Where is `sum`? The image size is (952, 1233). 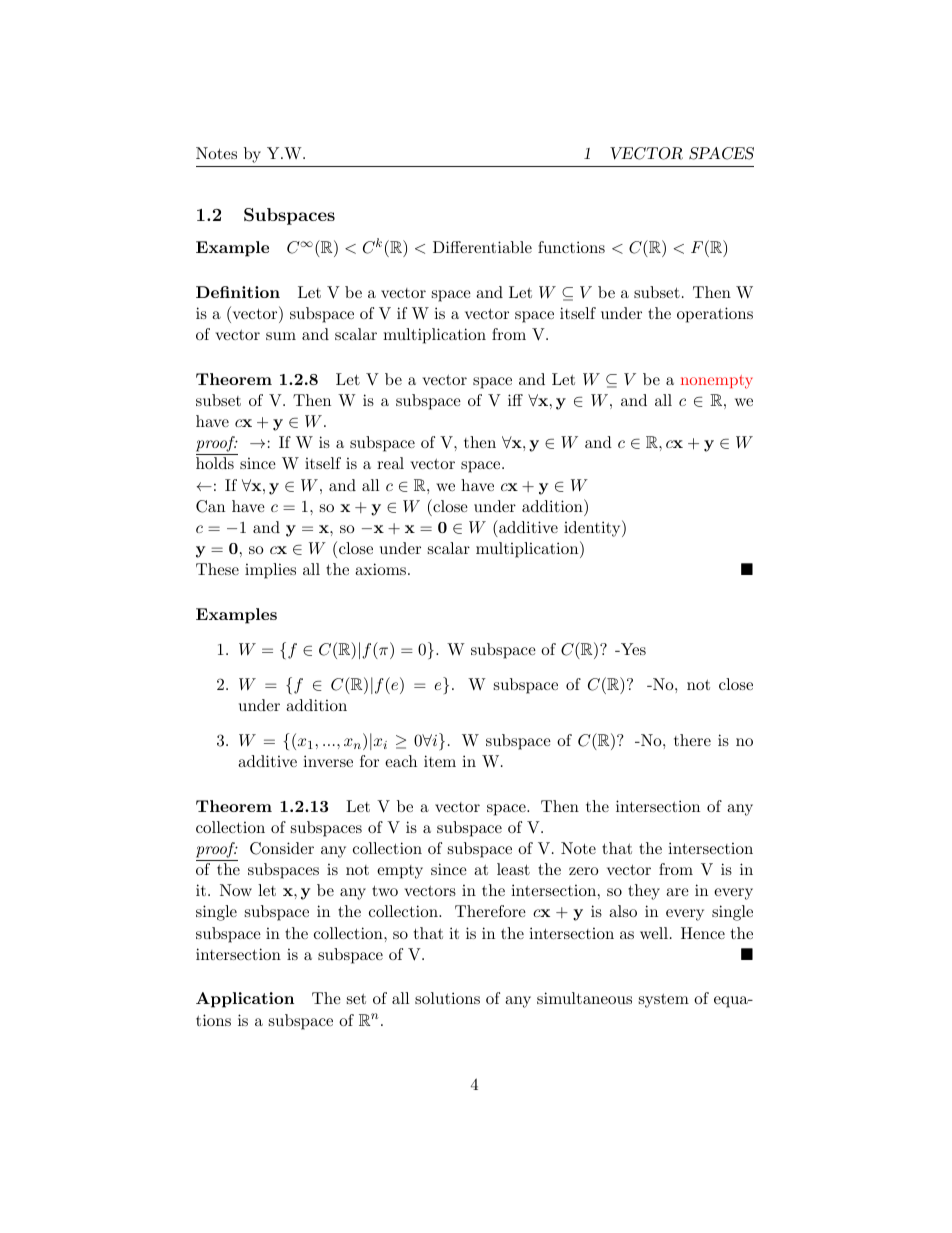
sum is located at coordinates (281, 336).
